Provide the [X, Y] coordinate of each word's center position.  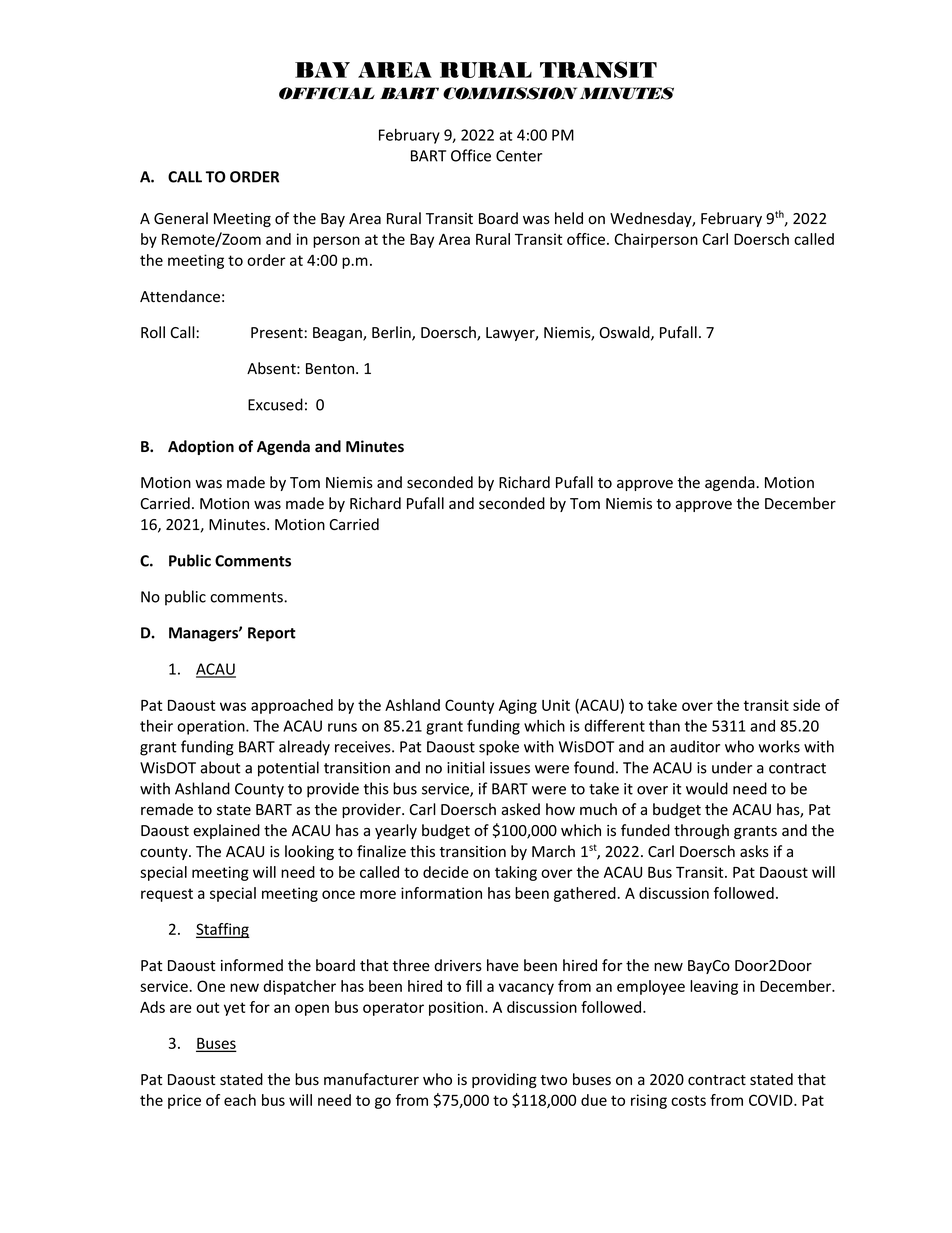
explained [226, 831]
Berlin [392, 333]
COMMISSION [510, 93]
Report [272, 634]
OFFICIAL [327, 93]
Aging [518, 706]
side [806, 705]
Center [519, 156]
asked [520, 809]
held [569, 218]
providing [504, 1080]
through [701, 831]
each [240, 1100]
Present [277, 333]
